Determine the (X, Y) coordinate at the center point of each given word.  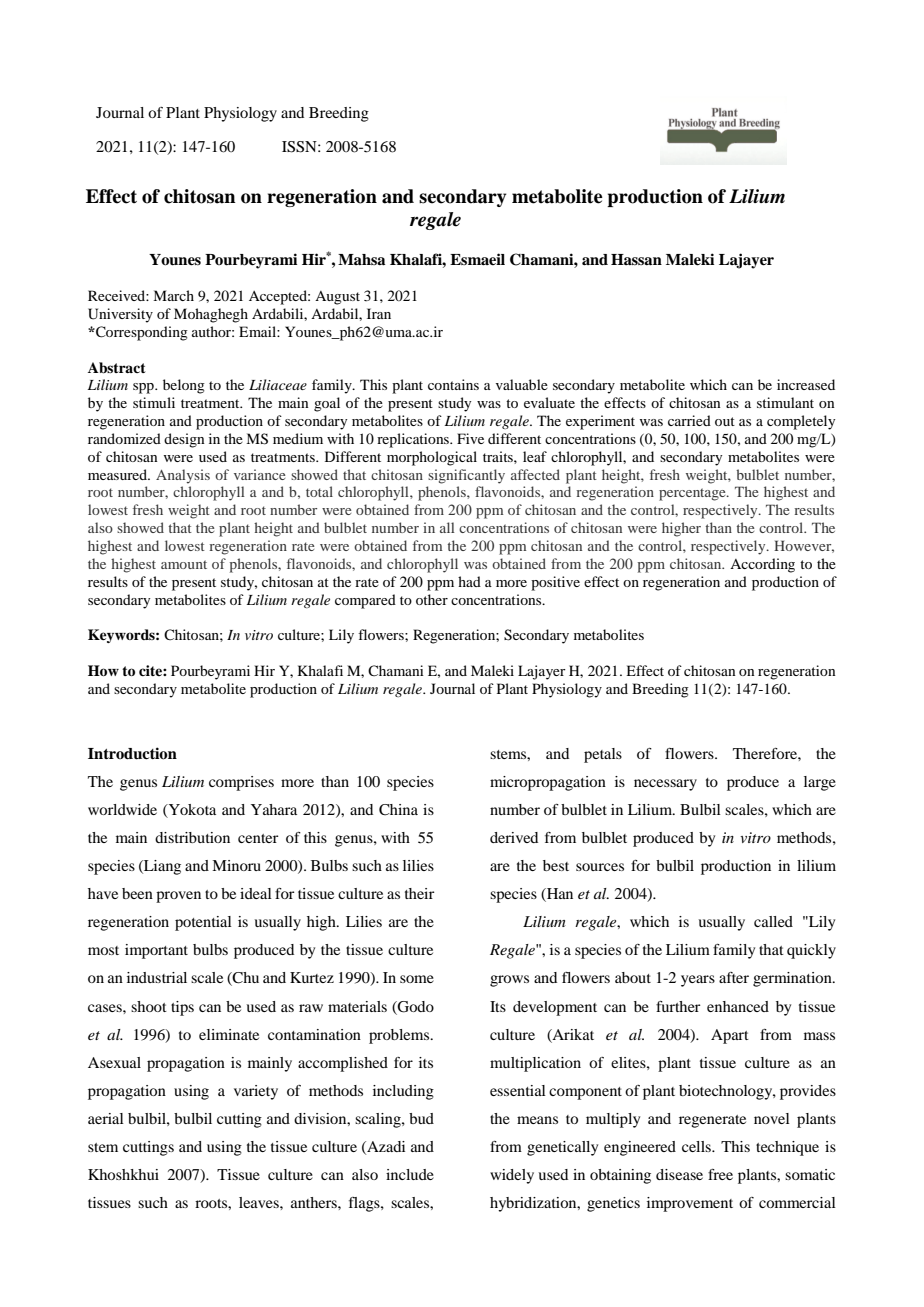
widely (512, 1176)
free (720, 1174)
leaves (260, 1202)
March (173, 295)
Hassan (636, 260)
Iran (379, 313)
